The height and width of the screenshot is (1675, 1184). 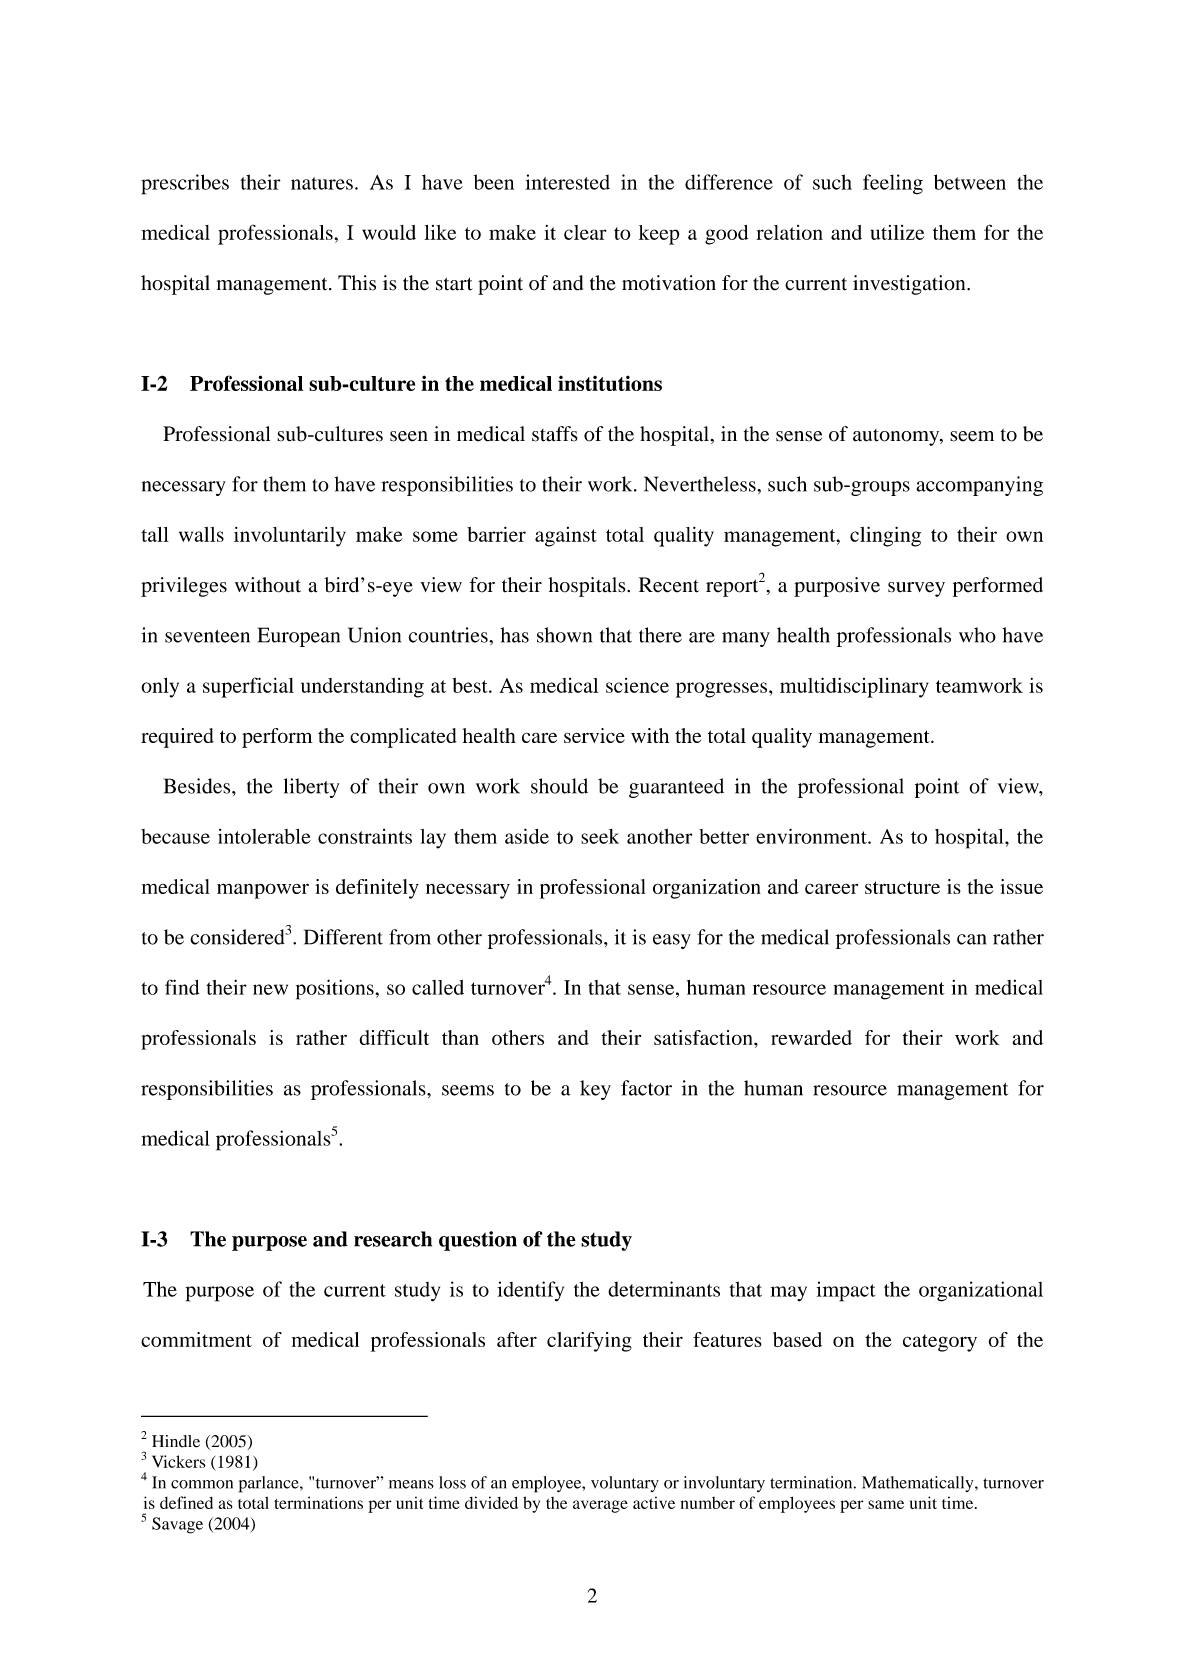 I want to click on average, so click(x=600, y=1506).
